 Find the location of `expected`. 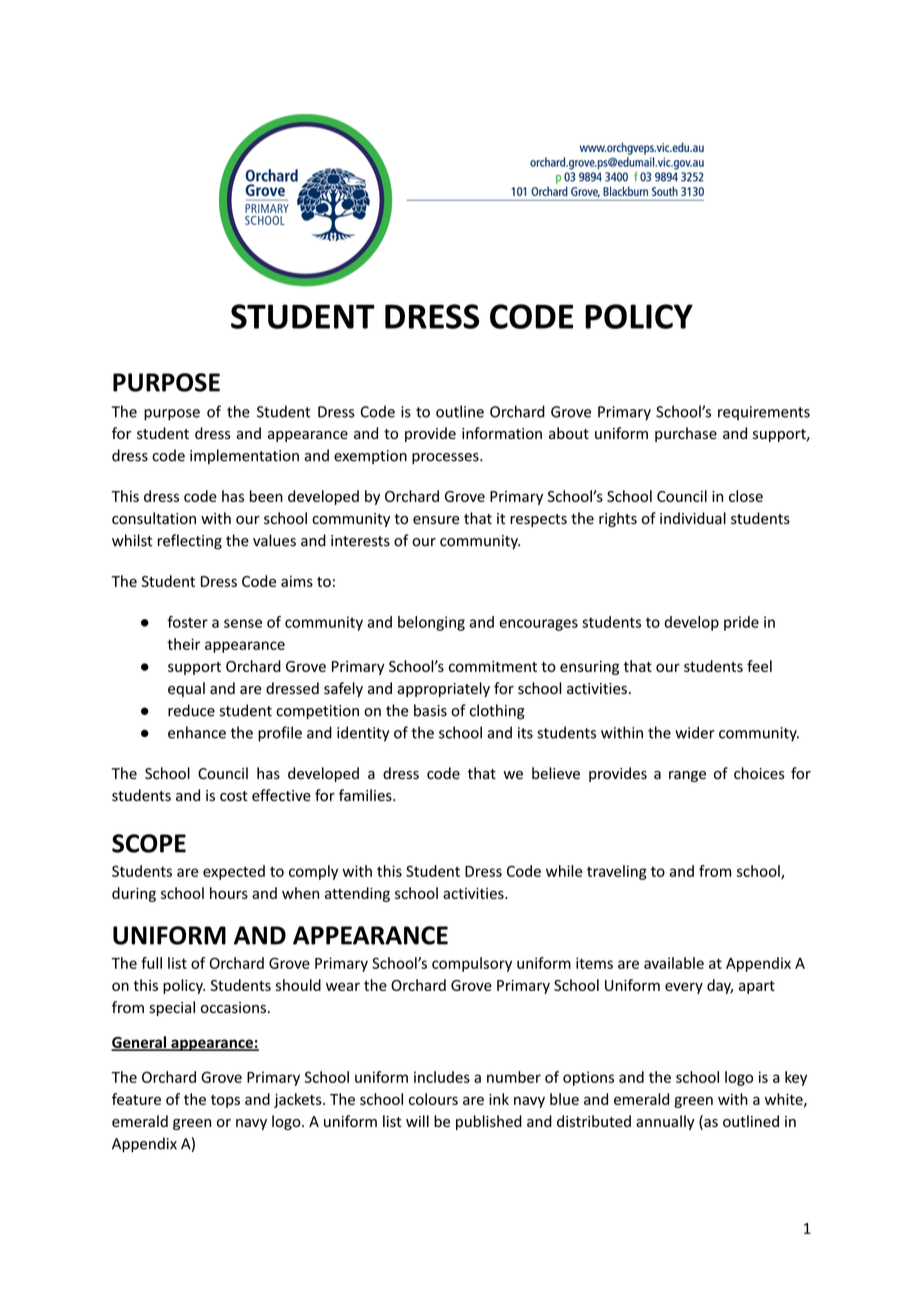

expected is located at coordinates (234, 872).
